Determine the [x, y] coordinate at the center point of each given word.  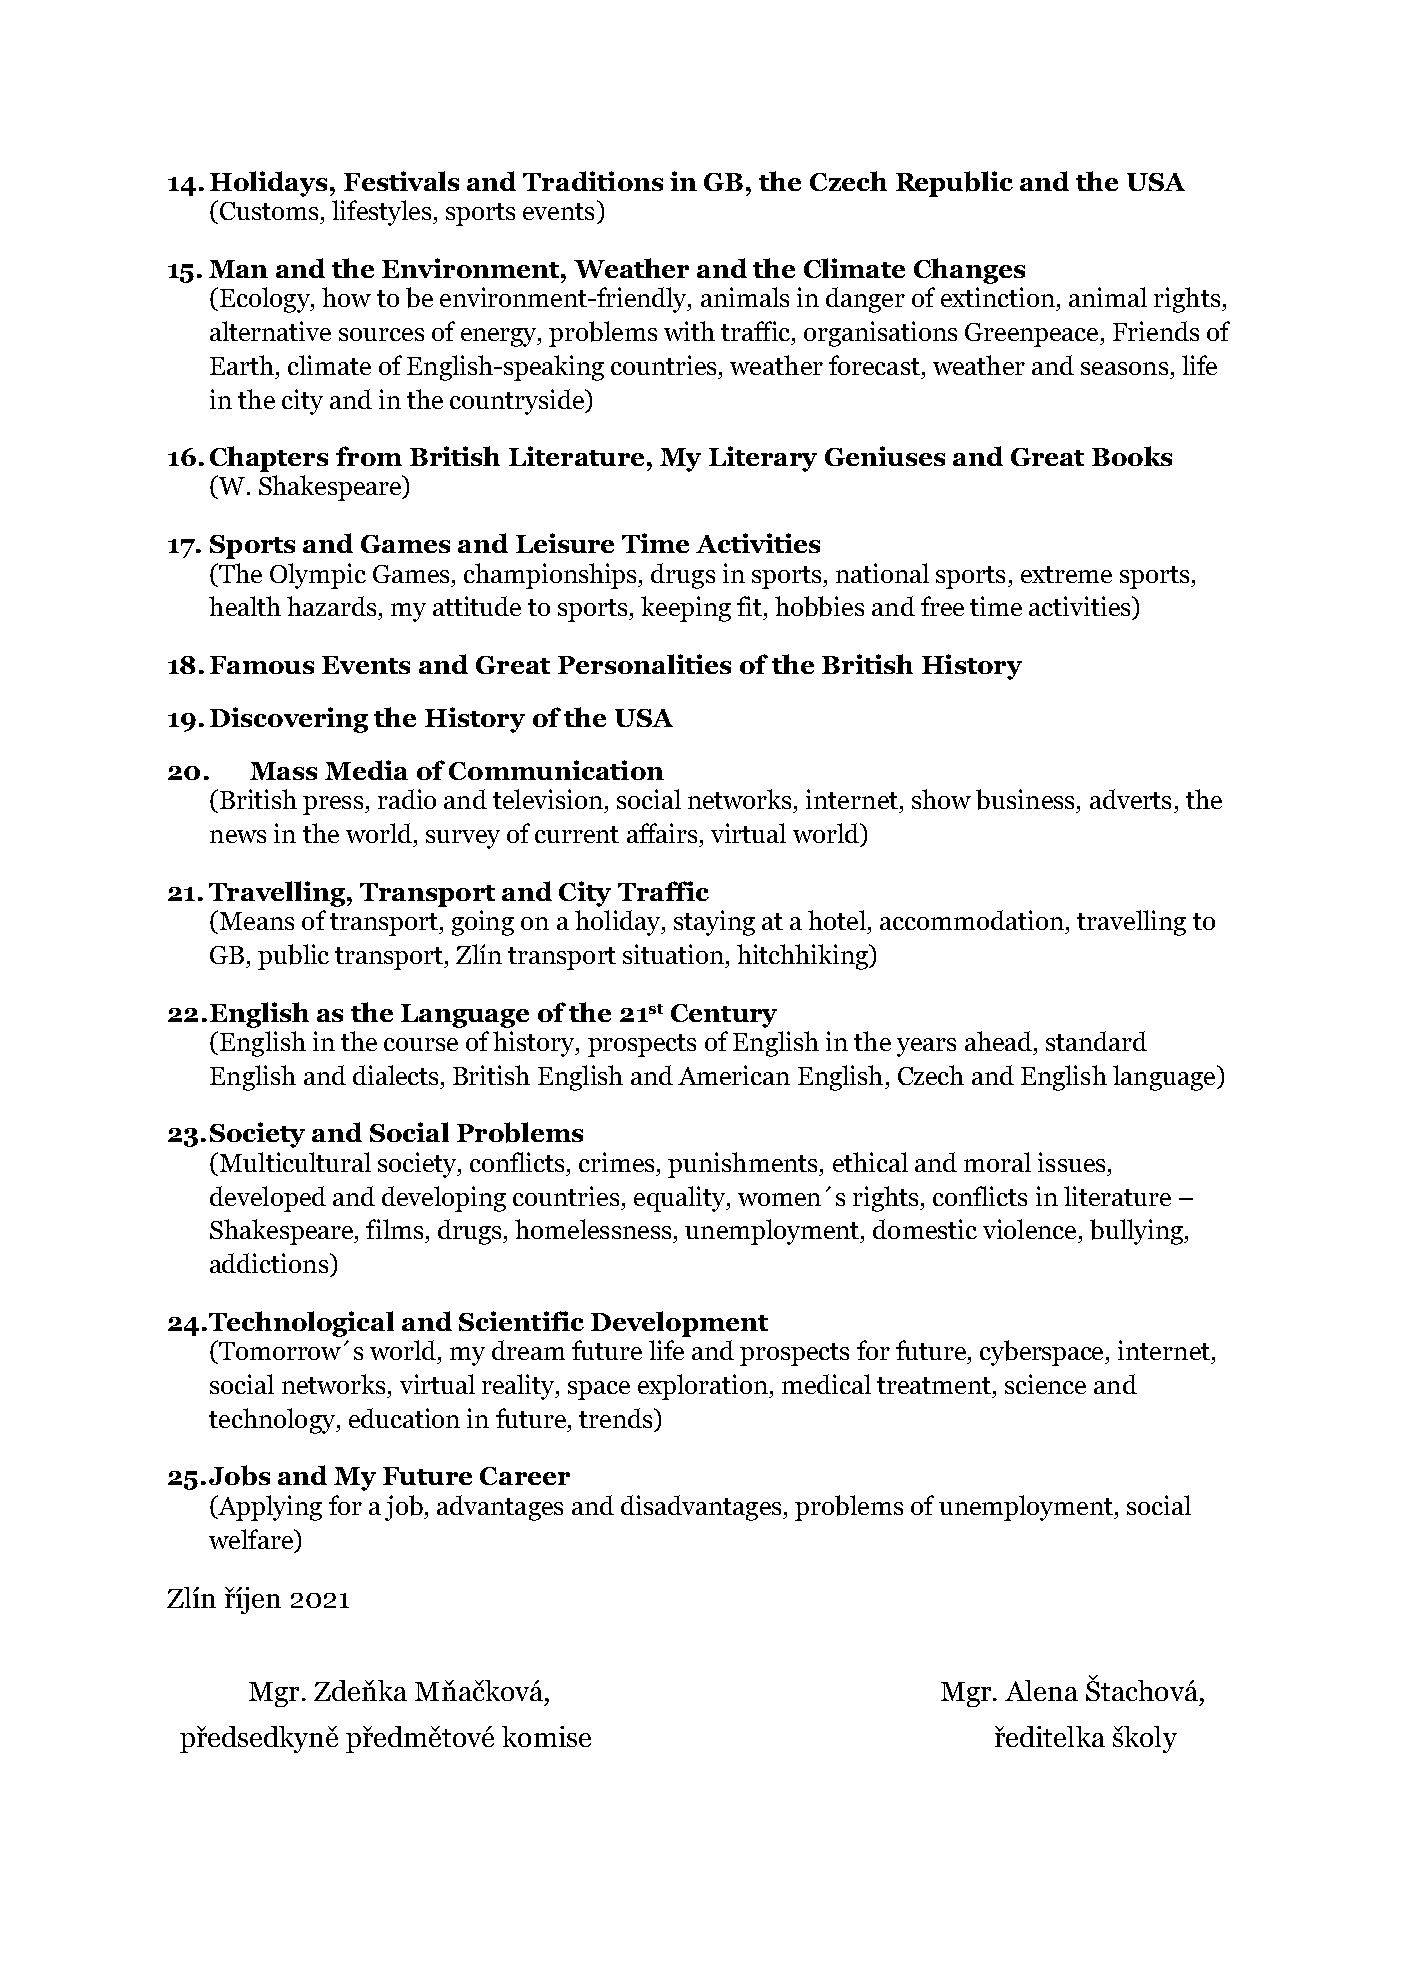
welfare [252, 1539]
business [1026, 801]
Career [525, 1476]
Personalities [644, 664]
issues [1071, 1162]
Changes [969, 271]
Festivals [401, 181]
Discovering [289, 720]
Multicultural [294, 1162]
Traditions [593, 181]
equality [681, 1199]
